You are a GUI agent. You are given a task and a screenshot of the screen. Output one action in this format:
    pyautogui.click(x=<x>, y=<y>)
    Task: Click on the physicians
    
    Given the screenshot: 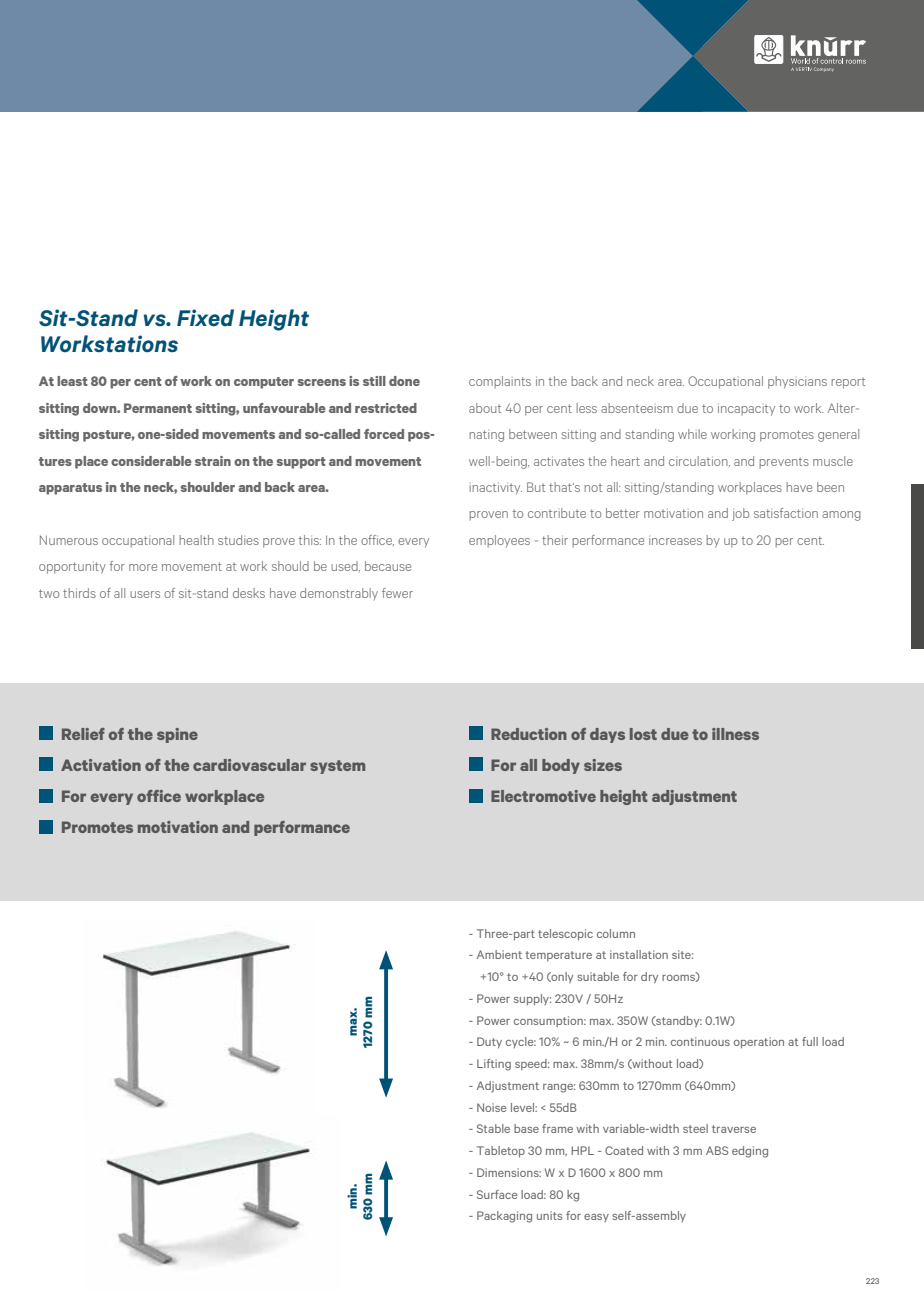 What is the action you would take?
    pyautogui.click(x=797, y=382)
